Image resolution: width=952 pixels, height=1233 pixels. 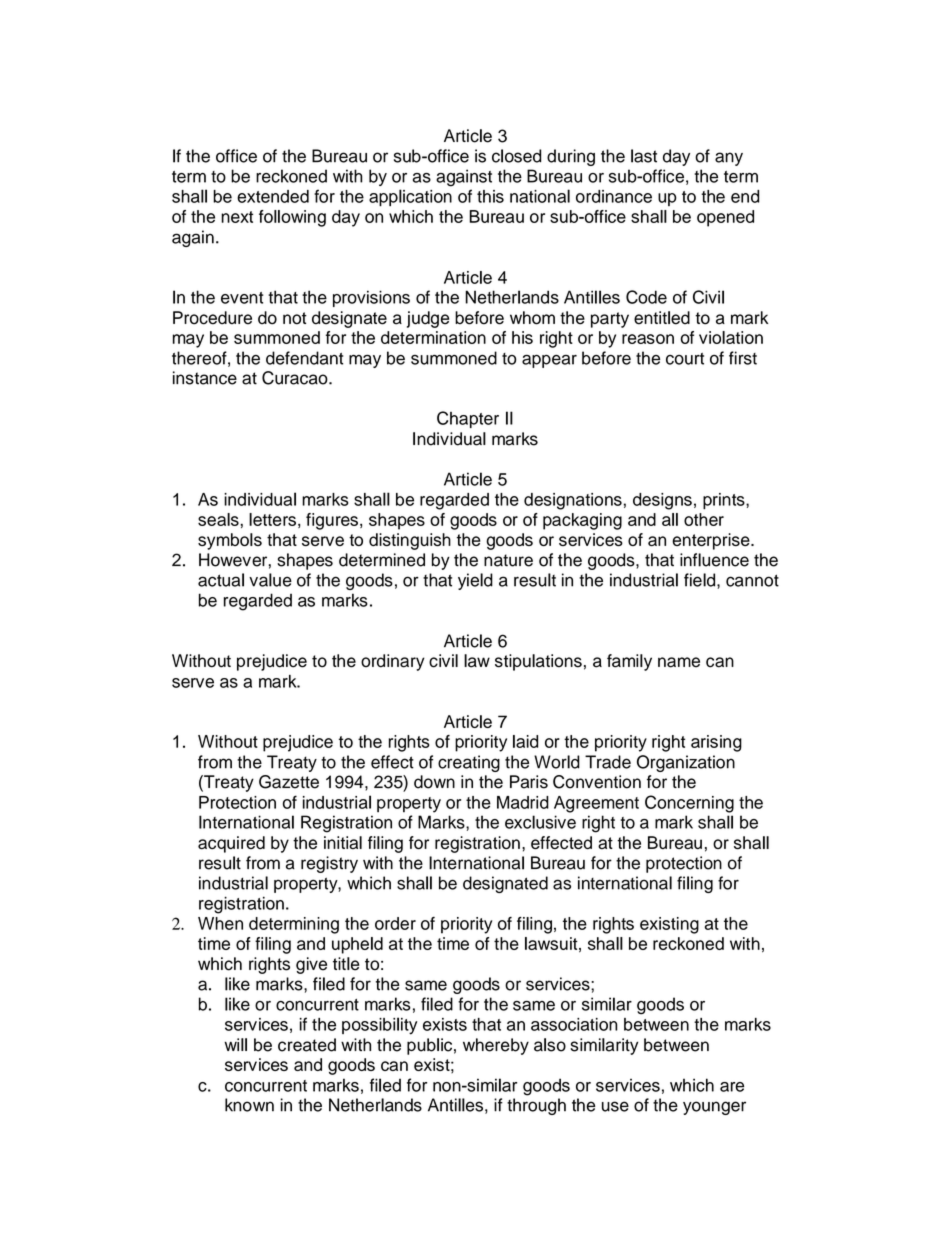 What do you see at coordinates (496, 1046) in the screenshot?
I see `whereby` at bounding box center [496, 1046].
